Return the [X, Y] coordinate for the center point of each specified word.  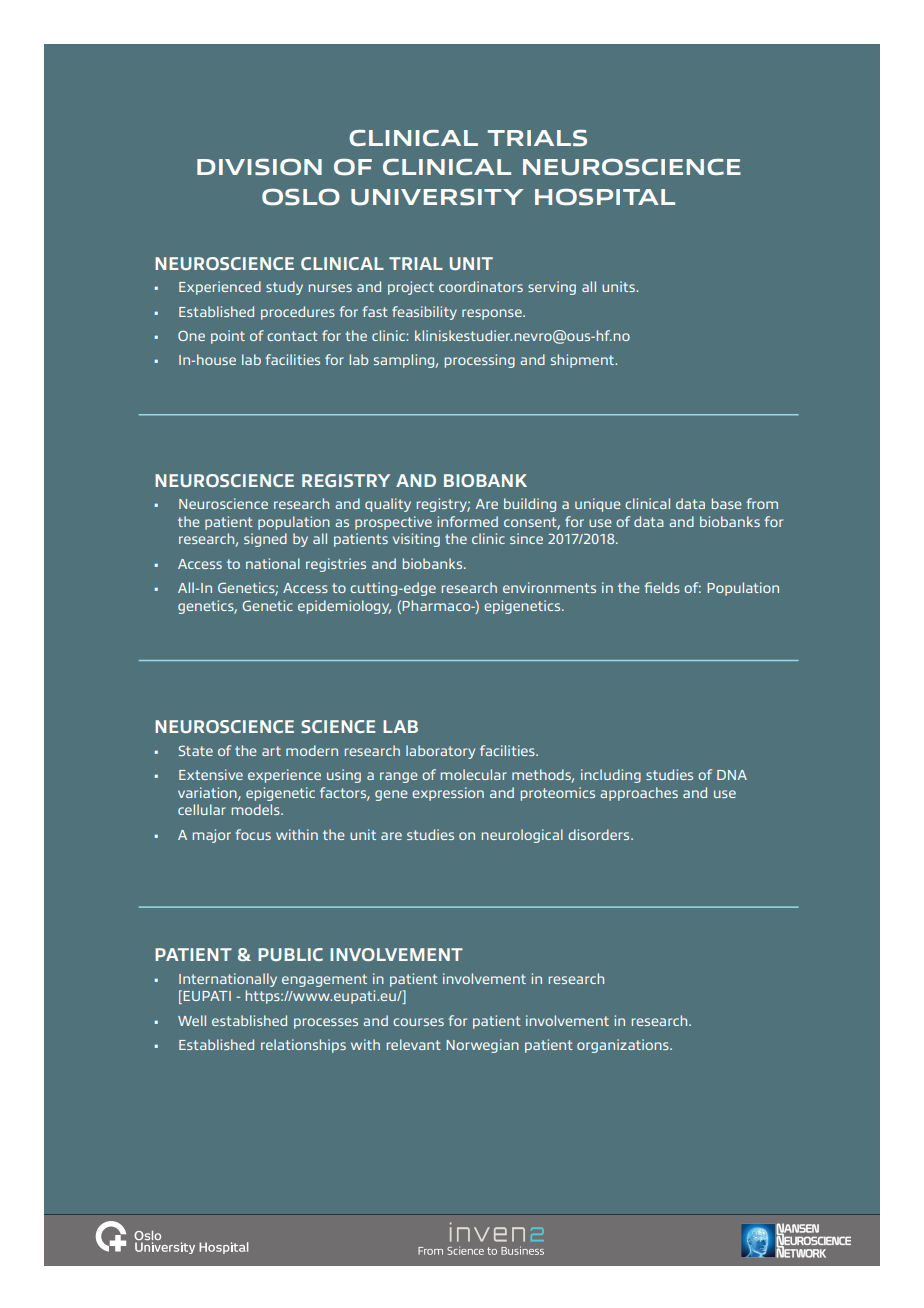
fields [662, 587]
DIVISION [259, 167]
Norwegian [482, 1046]
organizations [624, 1046]
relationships [303, 1046]
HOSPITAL [605, 197]
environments [549, 587]
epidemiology [344, 607]
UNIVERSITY [437, 197]
